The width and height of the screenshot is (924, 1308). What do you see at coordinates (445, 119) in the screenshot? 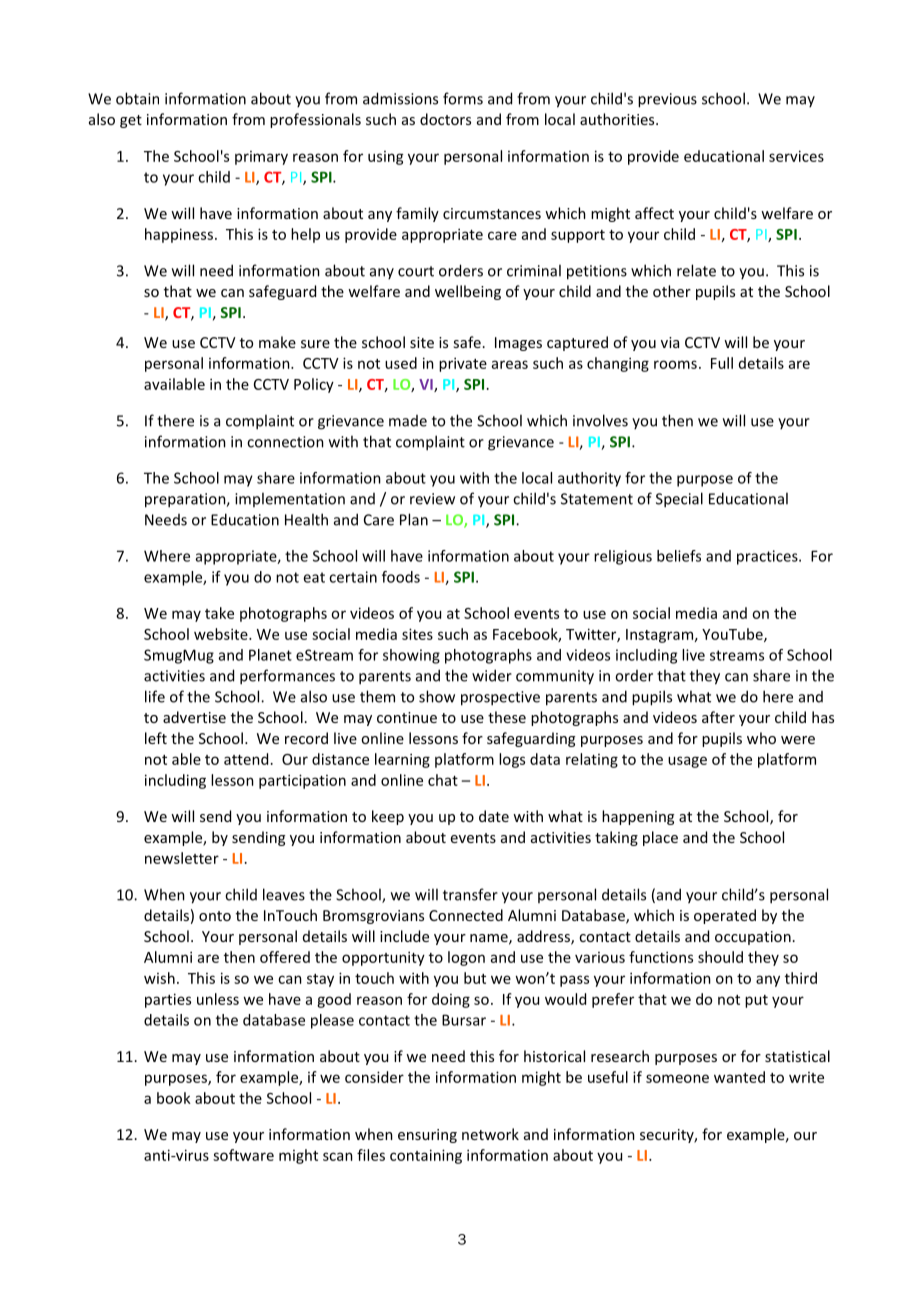
I see `doctors` at bounding box center [445, 119].
